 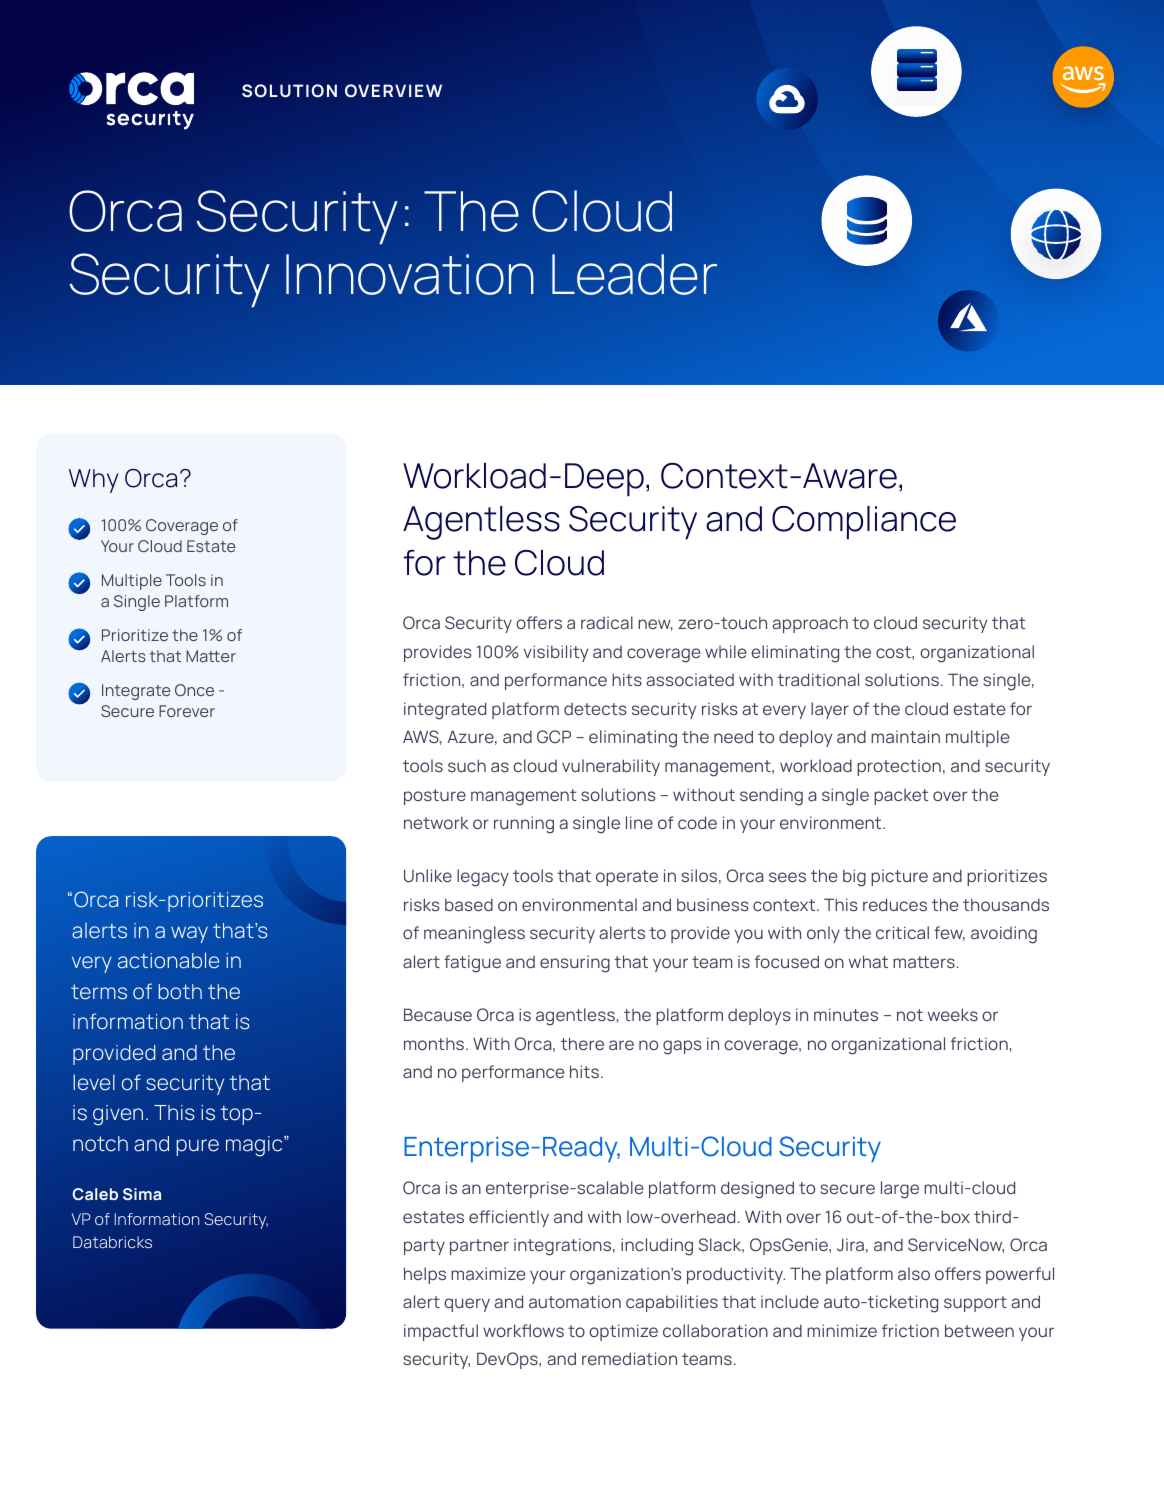 What do you see at coordinates (575, 964) in the screenshot?
I see `ensuring` at bounding box center [575, 964].
